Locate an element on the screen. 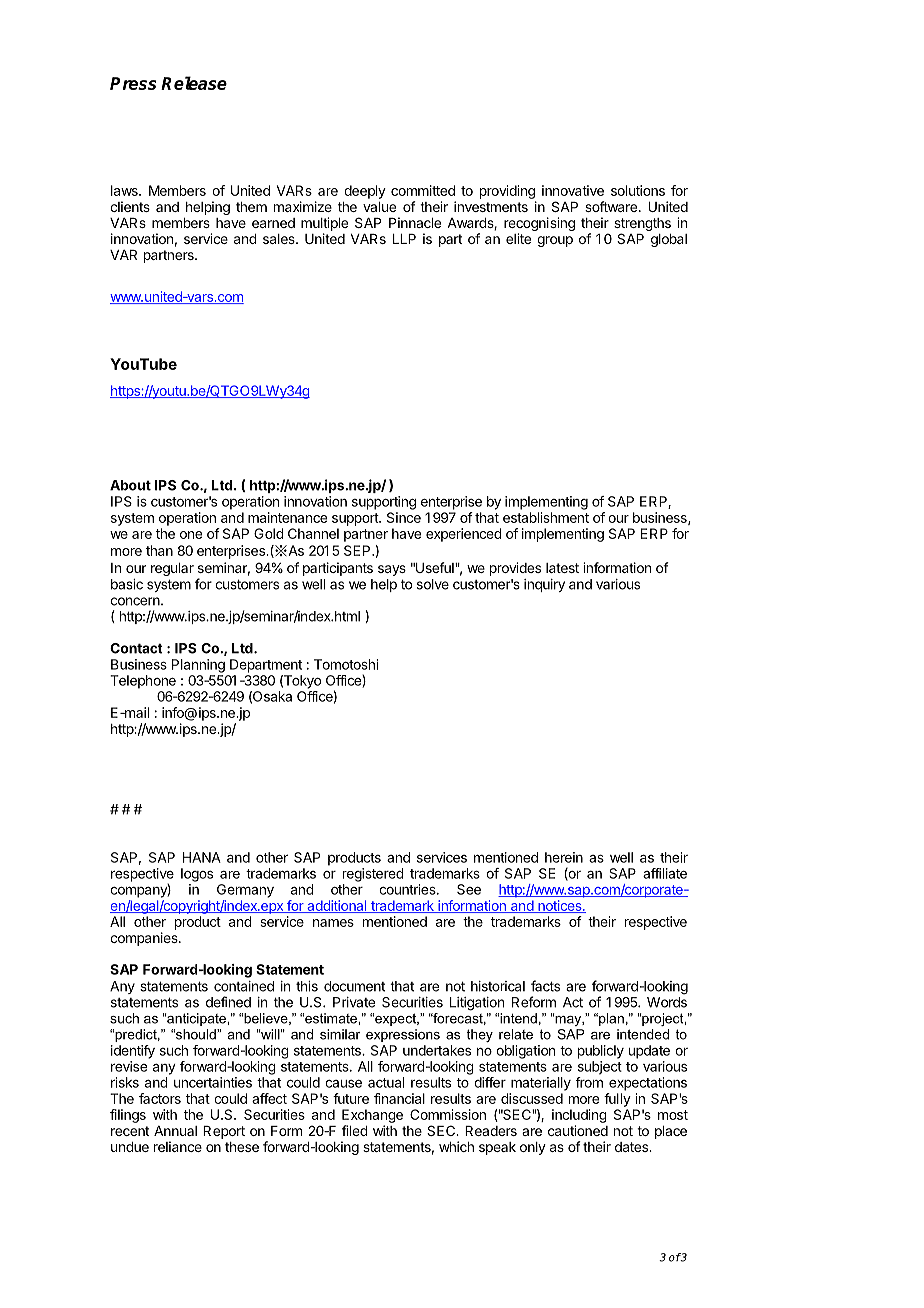  solutions is located at coordinates (638, 190).
